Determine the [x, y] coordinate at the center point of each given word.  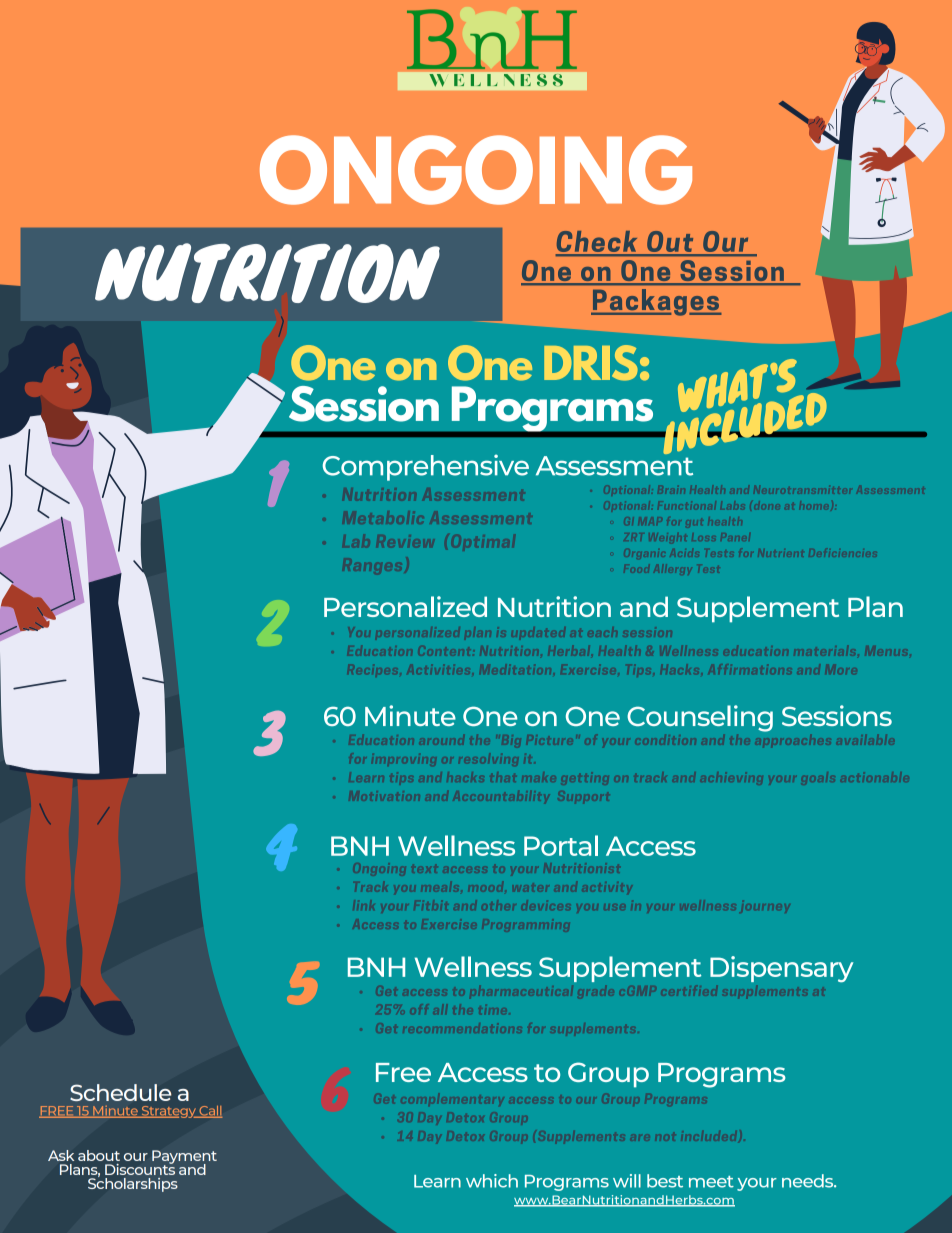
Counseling [700, 718]
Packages [656, 302]
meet [711, 1182]
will [627, 1181]
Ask [61, 1155]
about [99, 1155]
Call [210, 1112]
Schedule [120, 1092]
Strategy [168, 1112]
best [665, 1181]
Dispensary [782, 969]
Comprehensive [426, 467]
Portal [561, 845]
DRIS [591, 363]
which [492, 1181]
